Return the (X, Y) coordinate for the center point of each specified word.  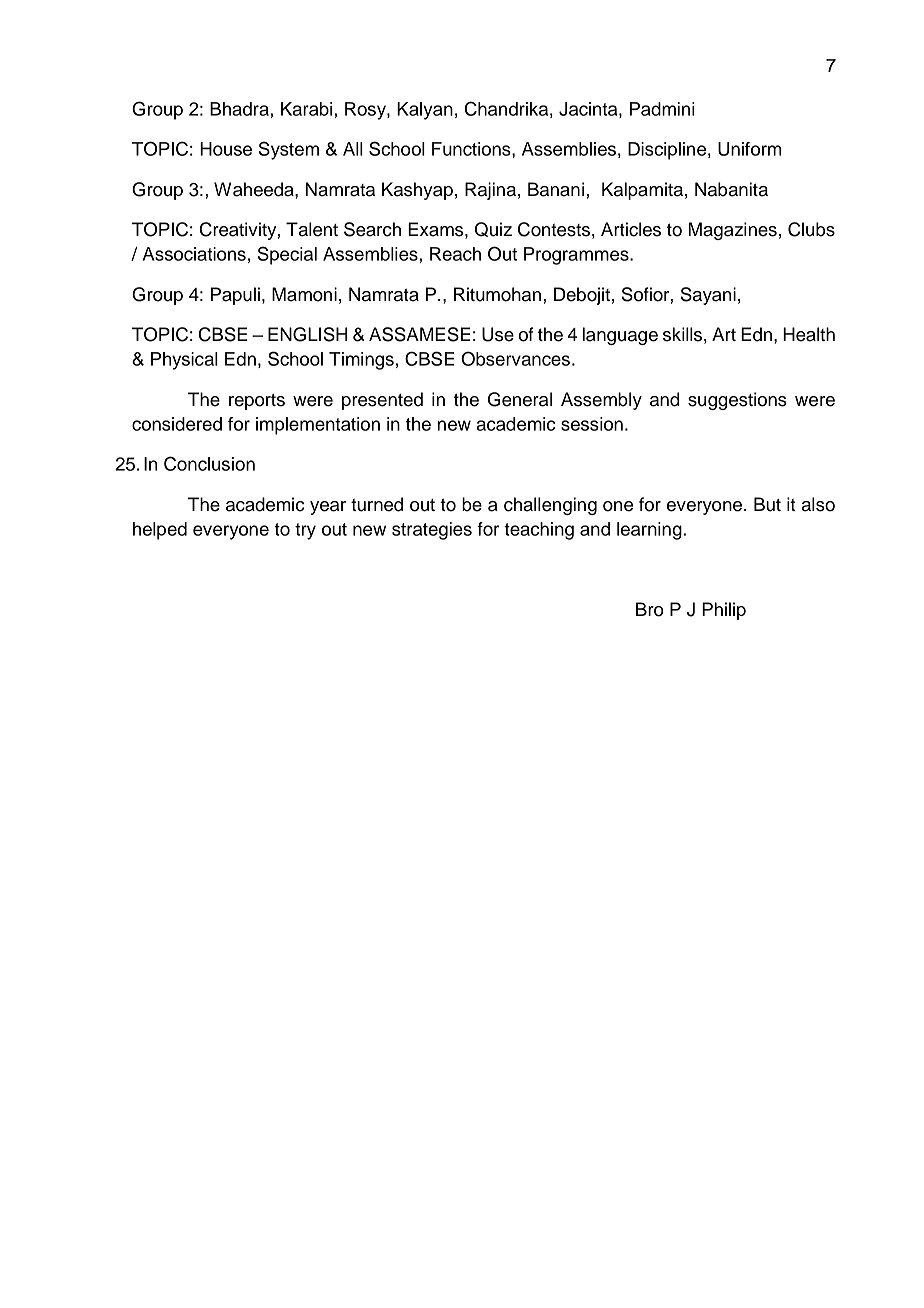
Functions (472, 149)
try (305, 531)
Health (809, 334)
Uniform (749, 149)
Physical (184, 361)
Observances (515, 358)
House (226, 149)
